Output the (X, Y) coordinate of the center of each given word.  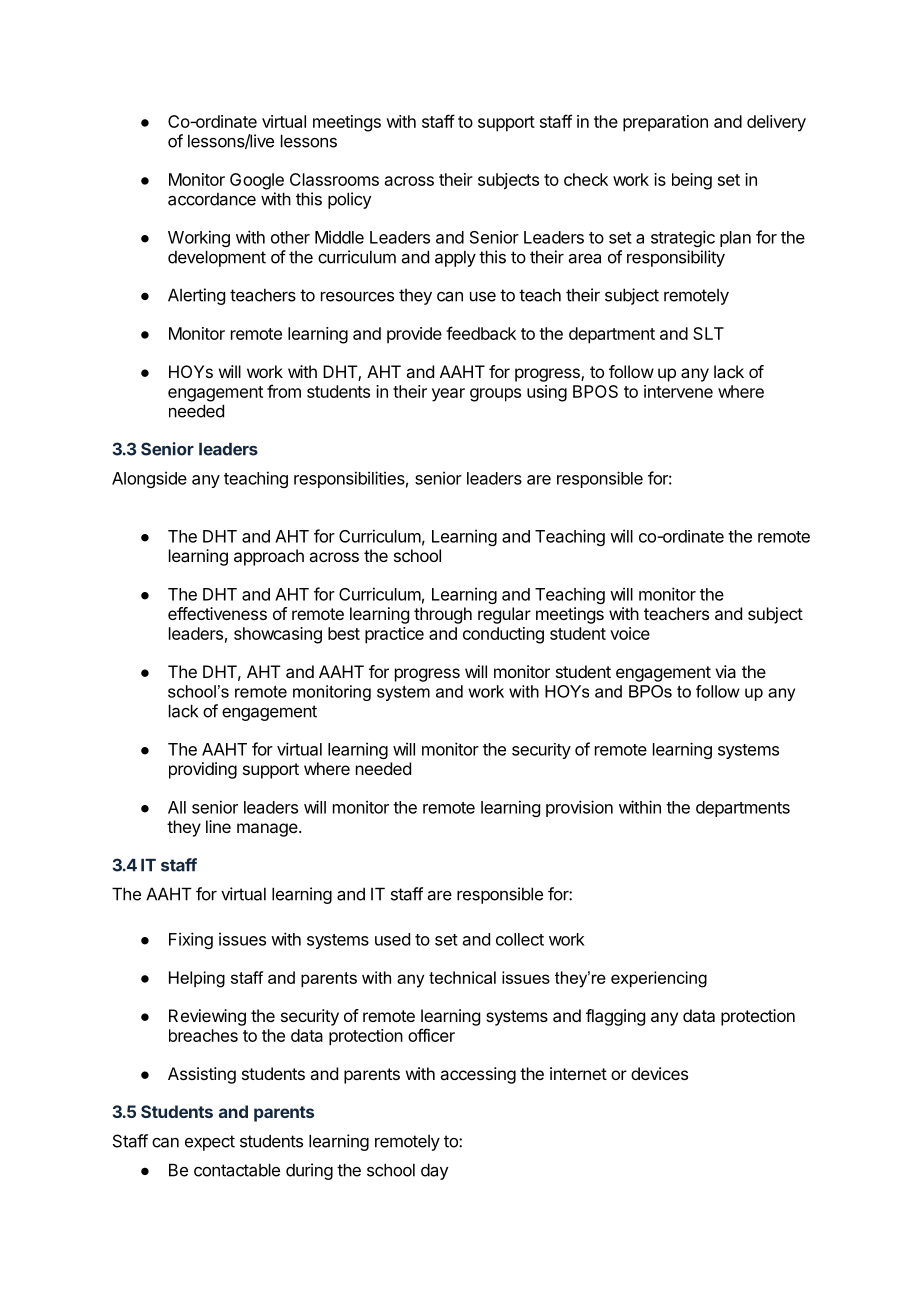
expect (210, 1143)
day (434, 1171)
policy (349, 200)
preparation (665, 123)
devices (659, 1073)
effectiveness (217, 613)
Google (257, 181)
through (443, 615)
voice (630, 633)
